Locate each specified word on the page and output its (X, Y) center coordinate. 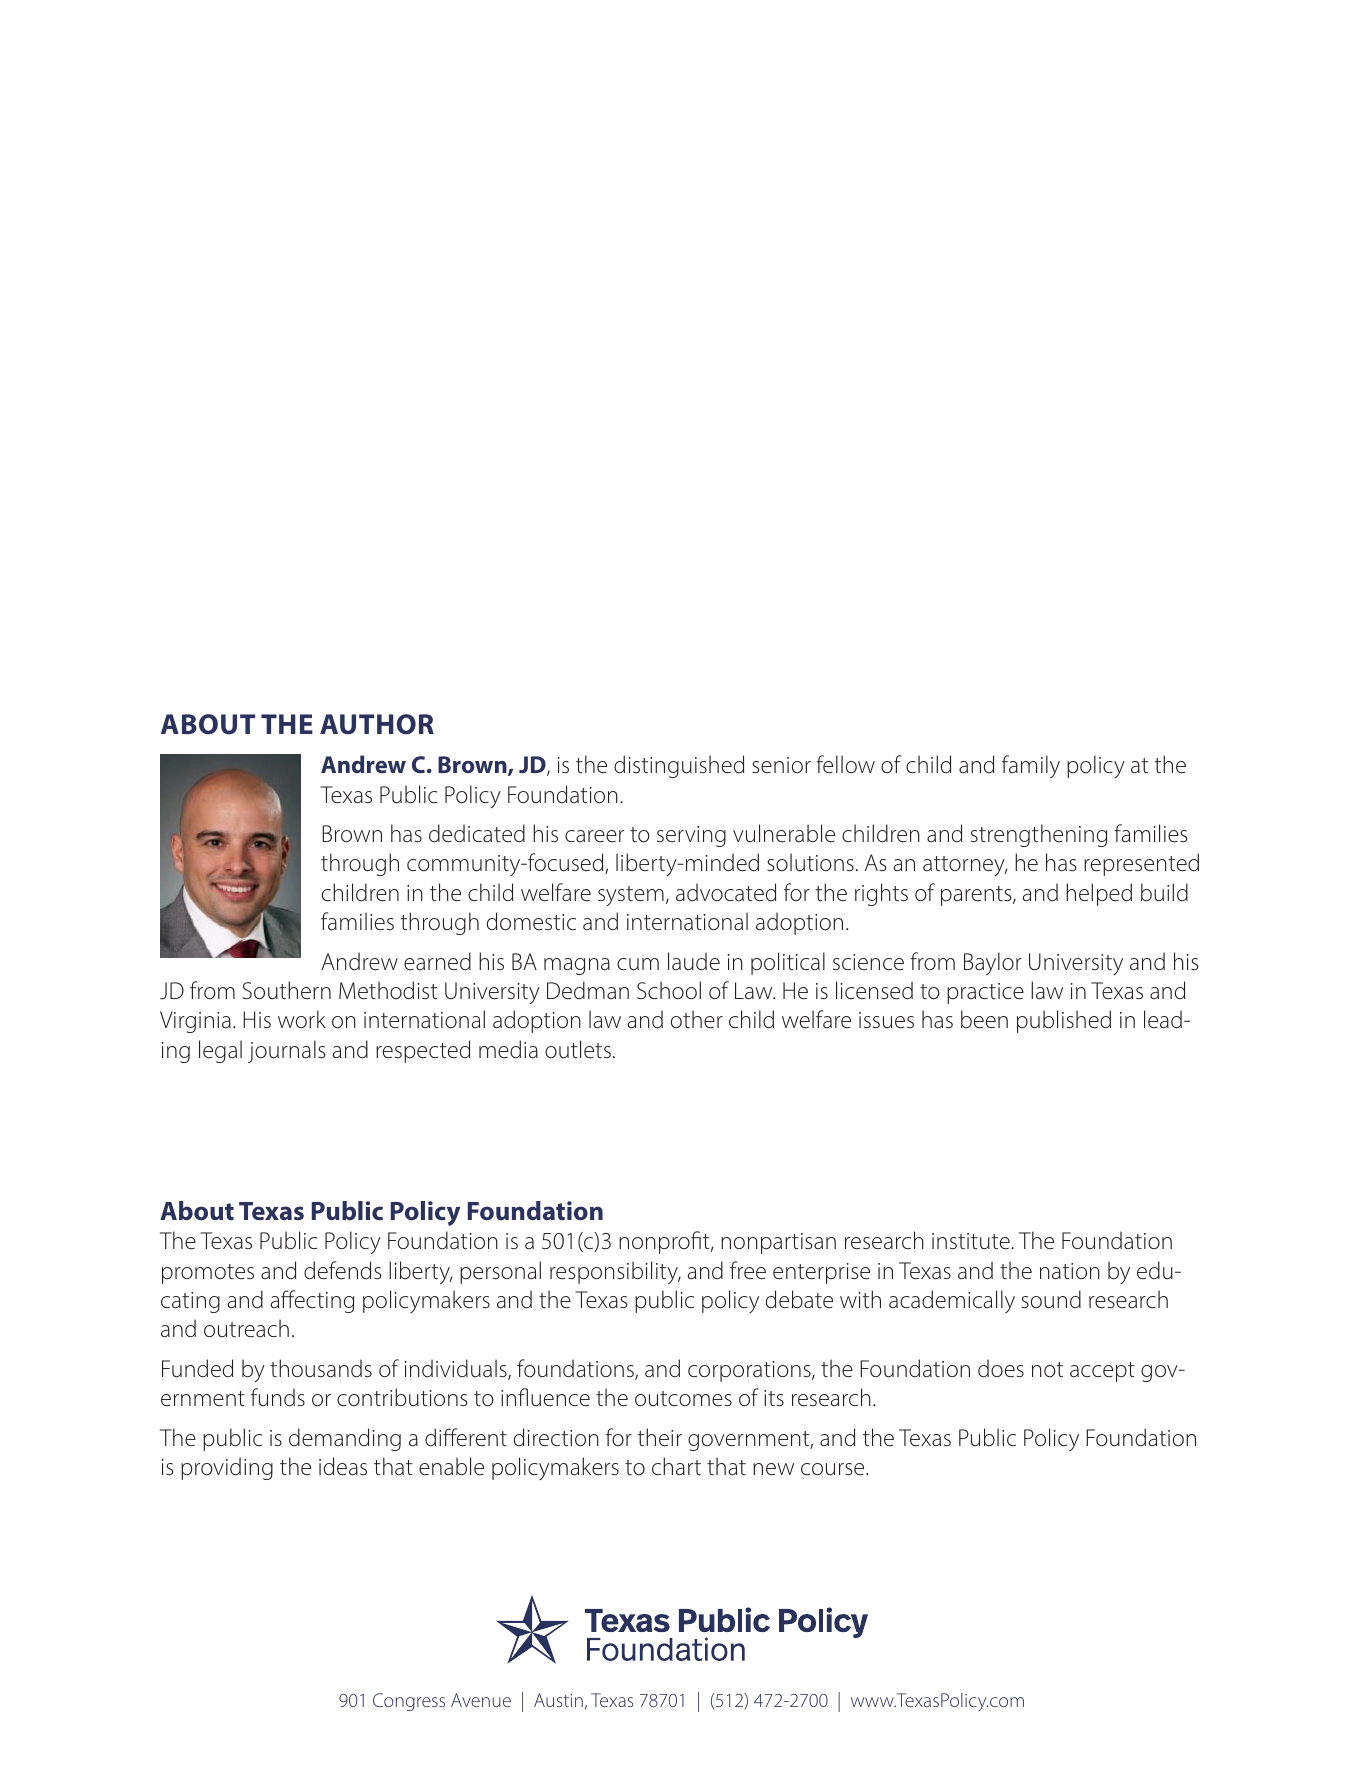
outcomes (683, 1399)
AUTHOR (377, 724)
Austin (558, 1700)
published (1064, 1021)
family (1031, 766)
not (1047, 1370)
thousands (321, 1368)
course (834, 1469)
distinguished (679, 766)
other (697, 1019)
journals (287, 1051)
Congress (409, 1702)
